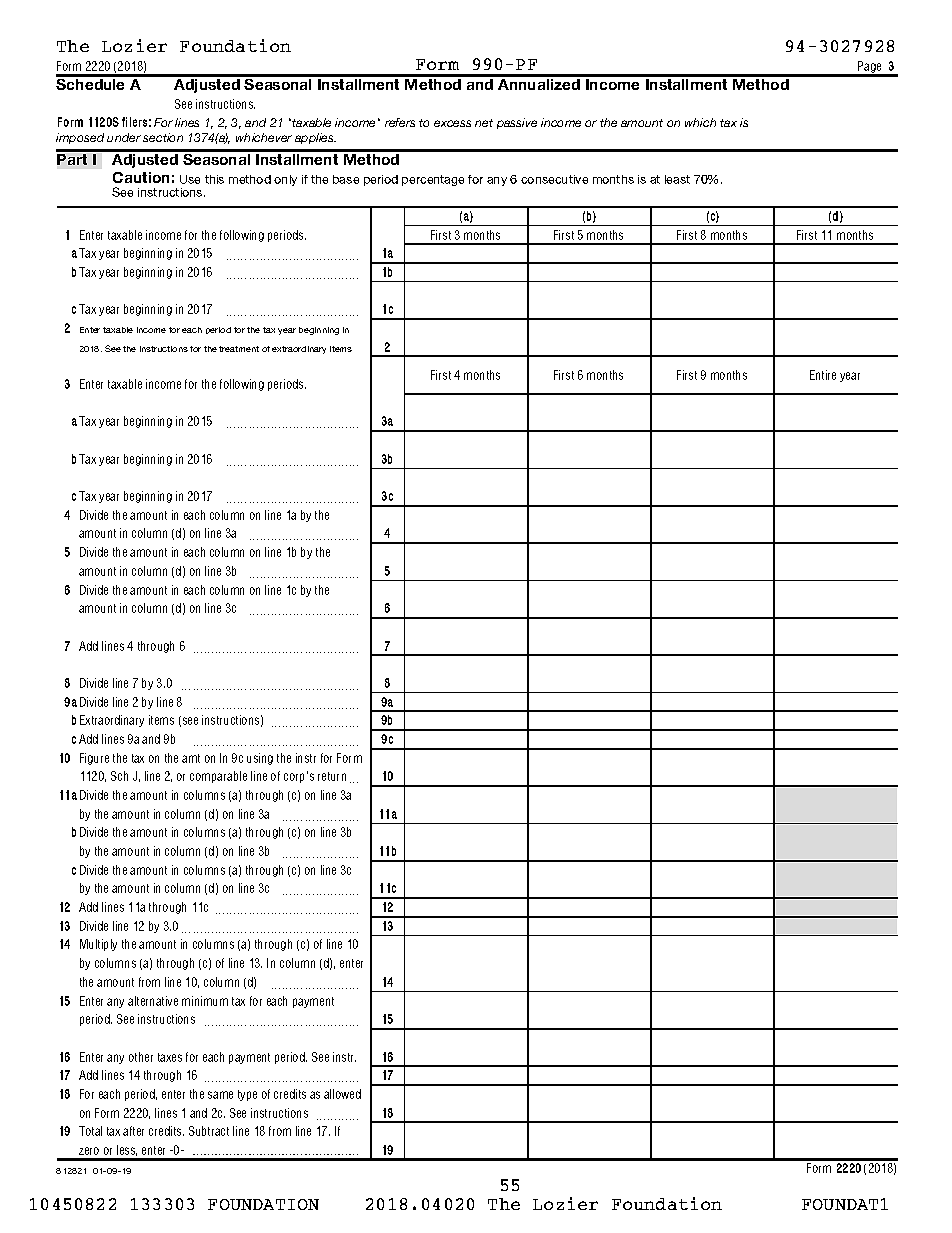 Image resolution: width=952 pixels, height=1233 pixels. What do you see at coordinates (677, 179) in the document?
I see `least` at bounding box center [677, 179].
